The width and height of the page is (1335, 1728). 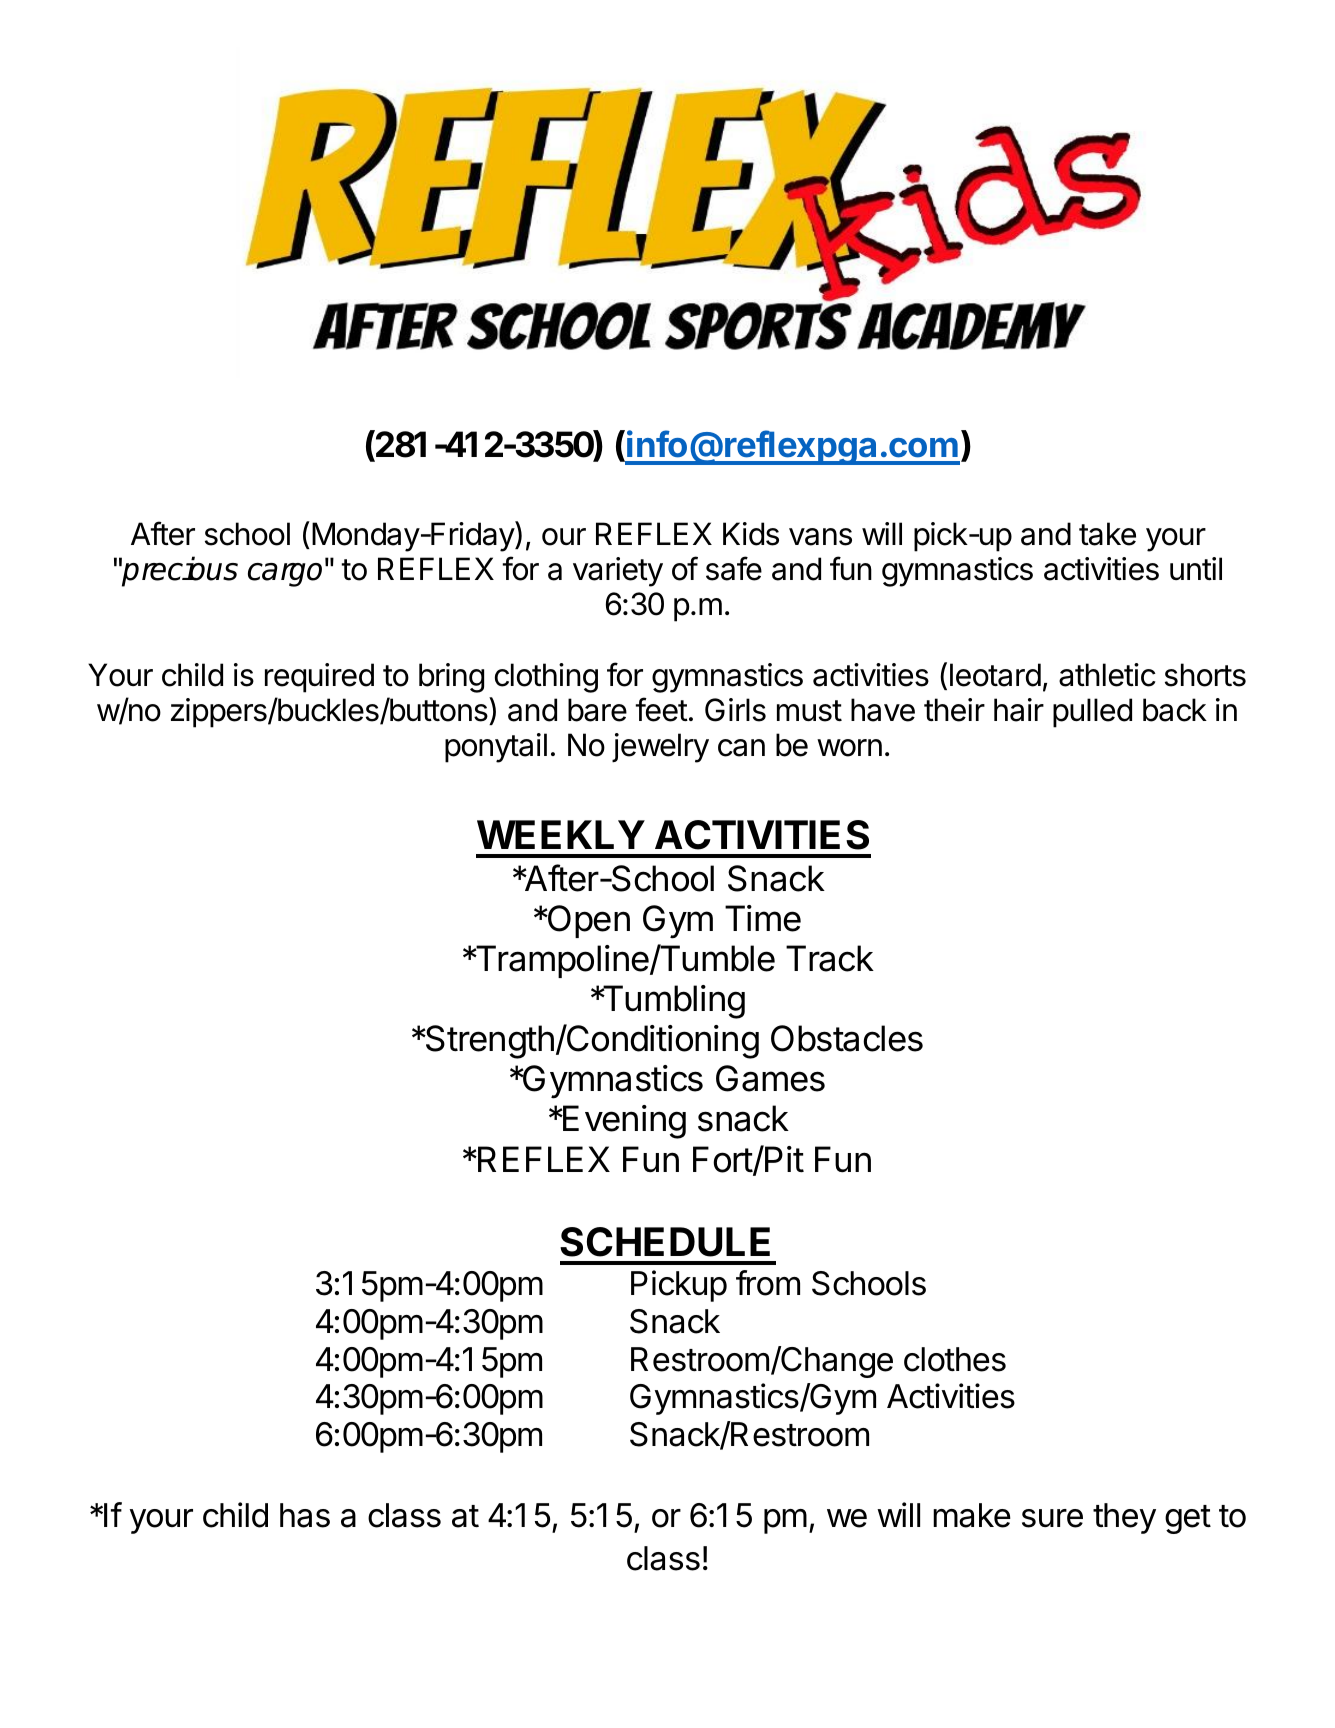 I want to click on take, so click(x=1107, y=534).
